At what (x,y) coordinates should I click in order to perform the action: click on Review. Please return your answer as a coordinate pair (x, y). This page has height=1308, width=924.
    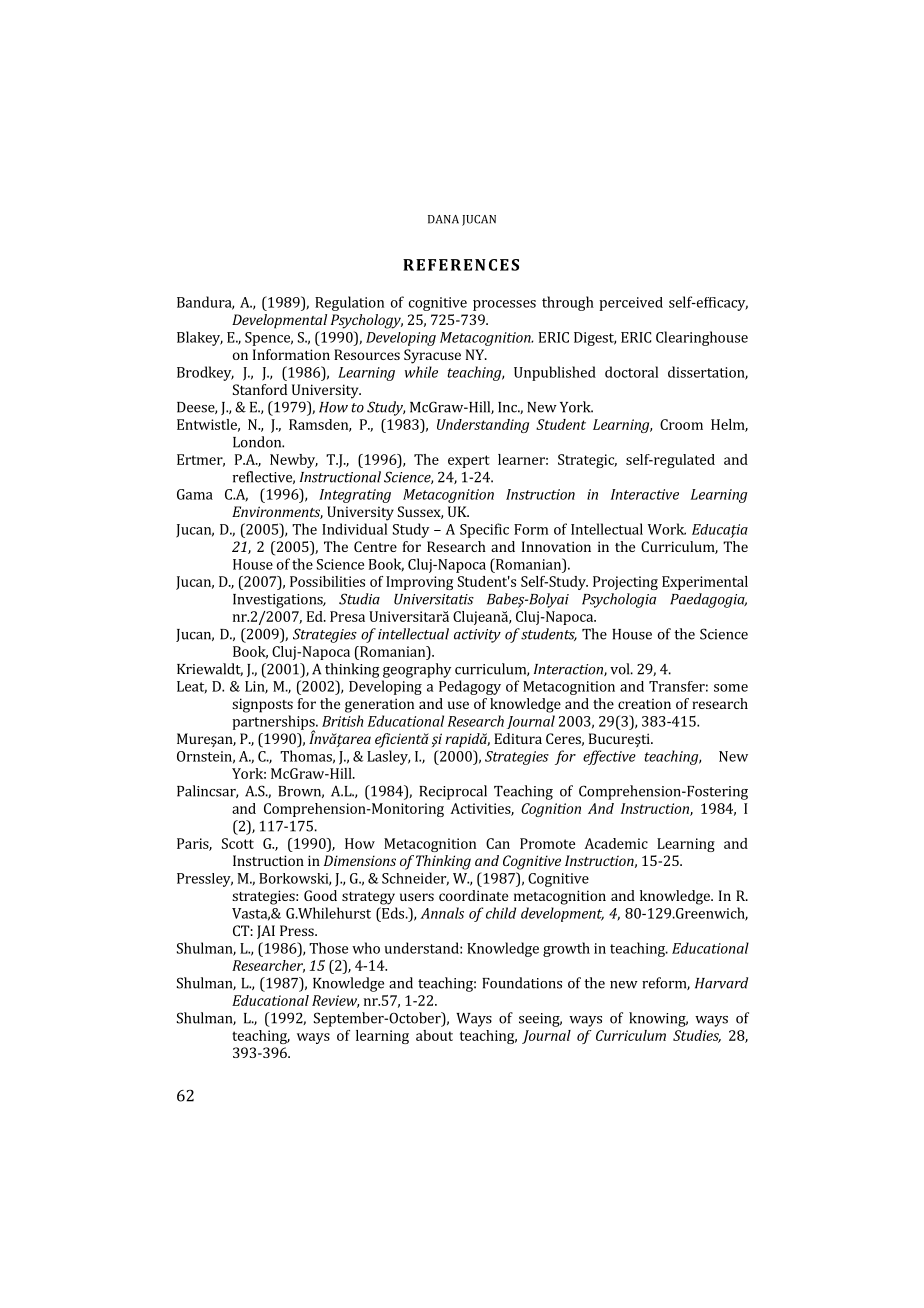
    Looking at the image, I should click on (335, 1001).
